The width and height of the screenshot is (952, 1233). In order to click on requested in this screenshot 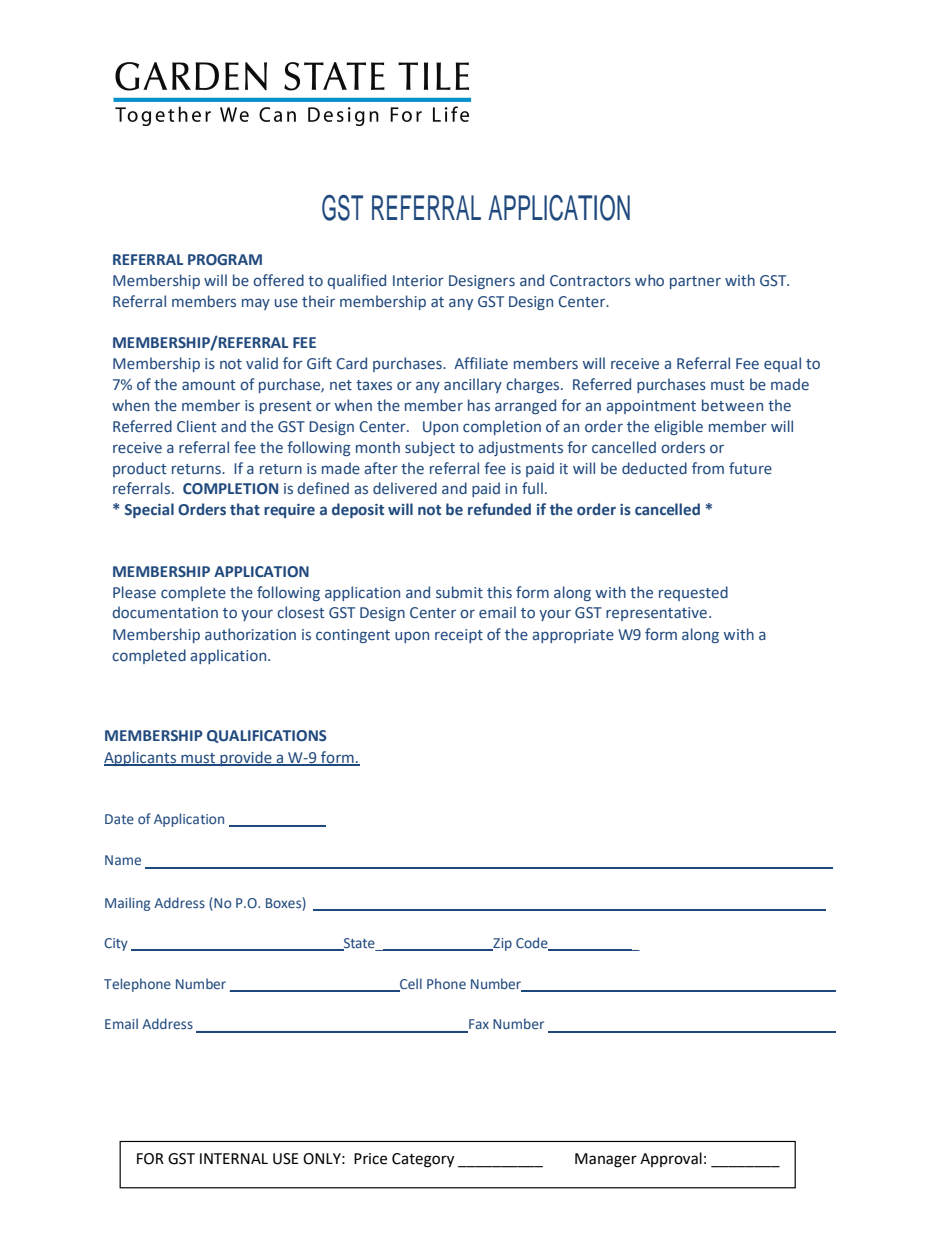, I will do `click(693, 593)`.
